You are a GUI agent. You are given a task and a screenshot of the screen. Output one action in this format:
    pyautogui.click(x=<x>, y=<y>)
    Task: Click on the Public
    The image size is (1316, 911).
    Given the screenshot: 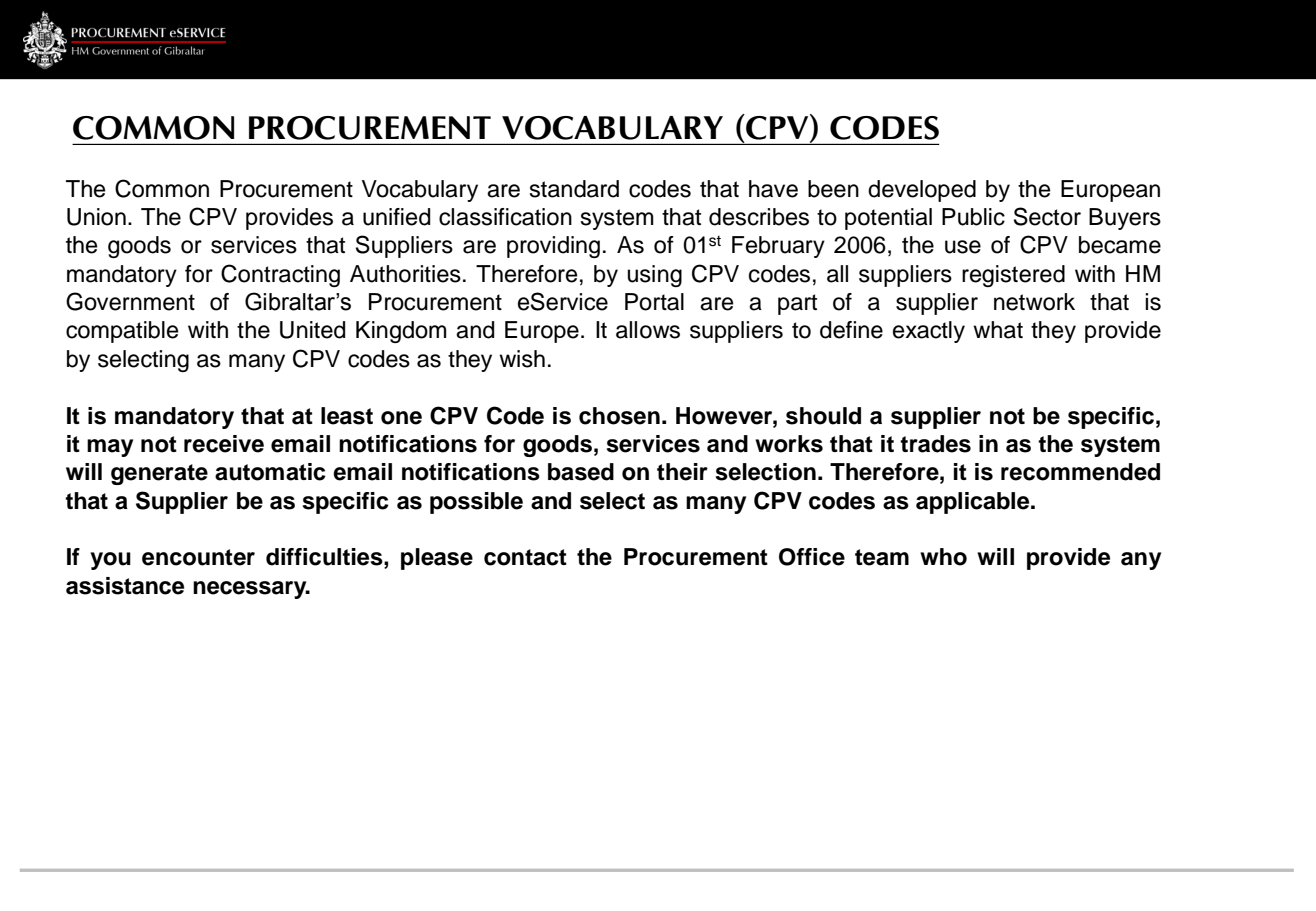 What is the action you would take?
    pyautogui.click(x=973, y=217)
